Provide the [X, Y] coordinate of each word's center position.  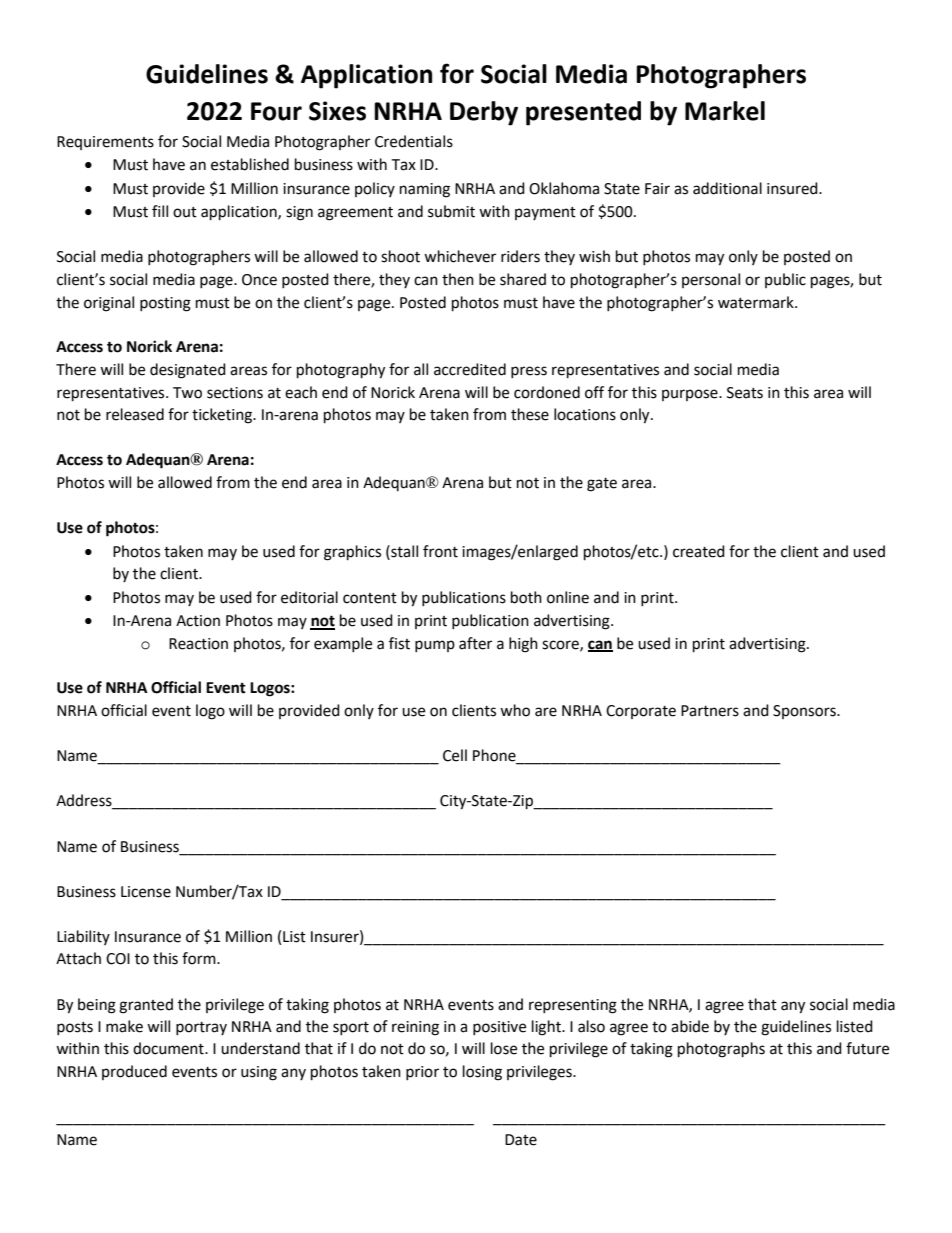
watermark [757, 302]
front [440, 551]
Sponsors [805, 712]
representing [573, 1006]
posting [165, 304]
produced [134, 1072]
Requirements [105, 143]
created [699, 551]
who [515, 710]
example [343, 644]
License [146, 892]
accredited [470, 369]
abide [690, 1026]
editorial [309, 597]
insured [793, 188]
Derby [484, 113]
